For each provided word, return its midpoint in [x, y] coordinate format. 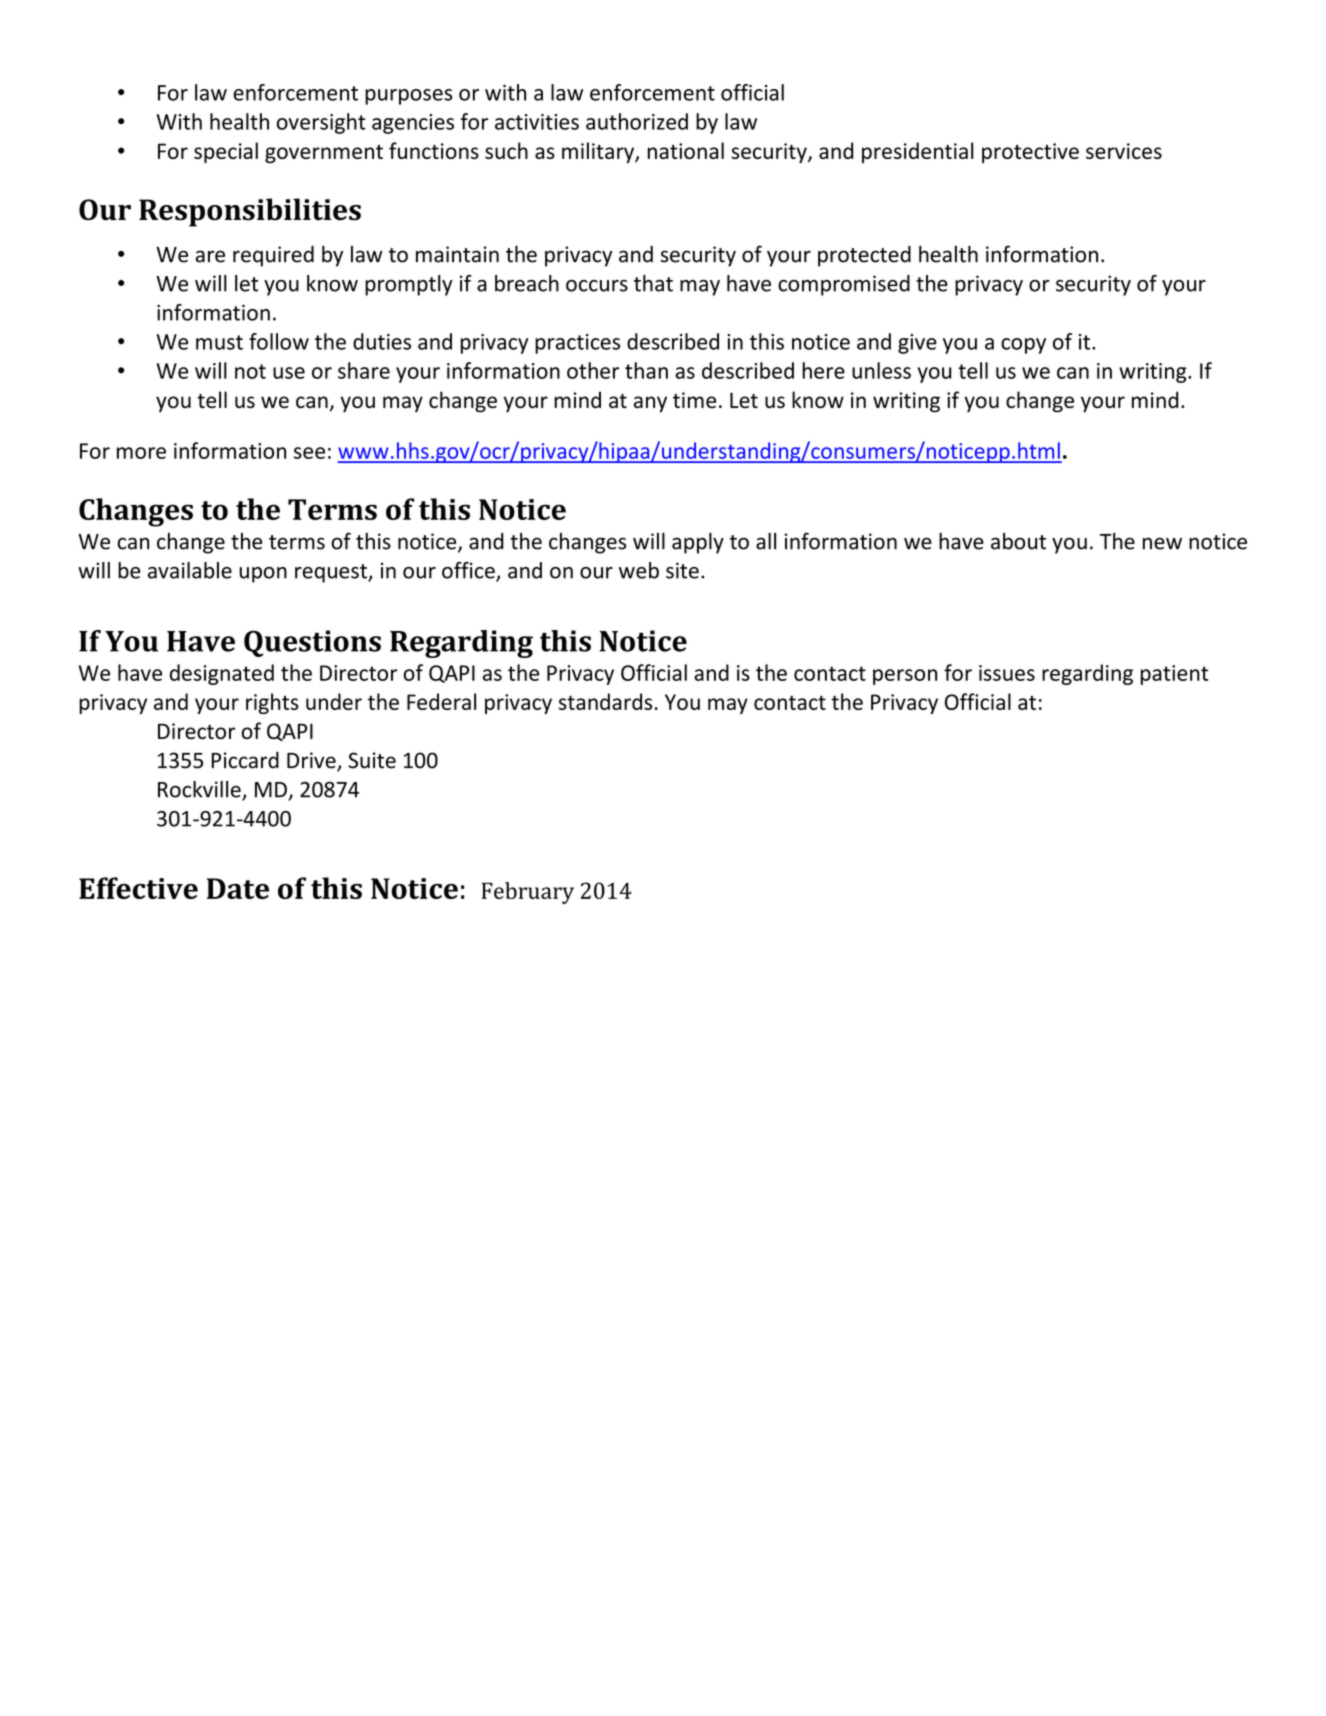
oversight [321, 123]
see [309, 453]
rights [272, 703]
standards [605, 701]
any [650, 404]
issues [1007, 673]
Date [238, 888]
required [273, 256]
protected [864, 256]
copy [1023, 346]
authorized [637, 121]
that [653, 283]
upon [263, 575]
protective [1030, 153]
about [1018, 541]
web [639, 570]
